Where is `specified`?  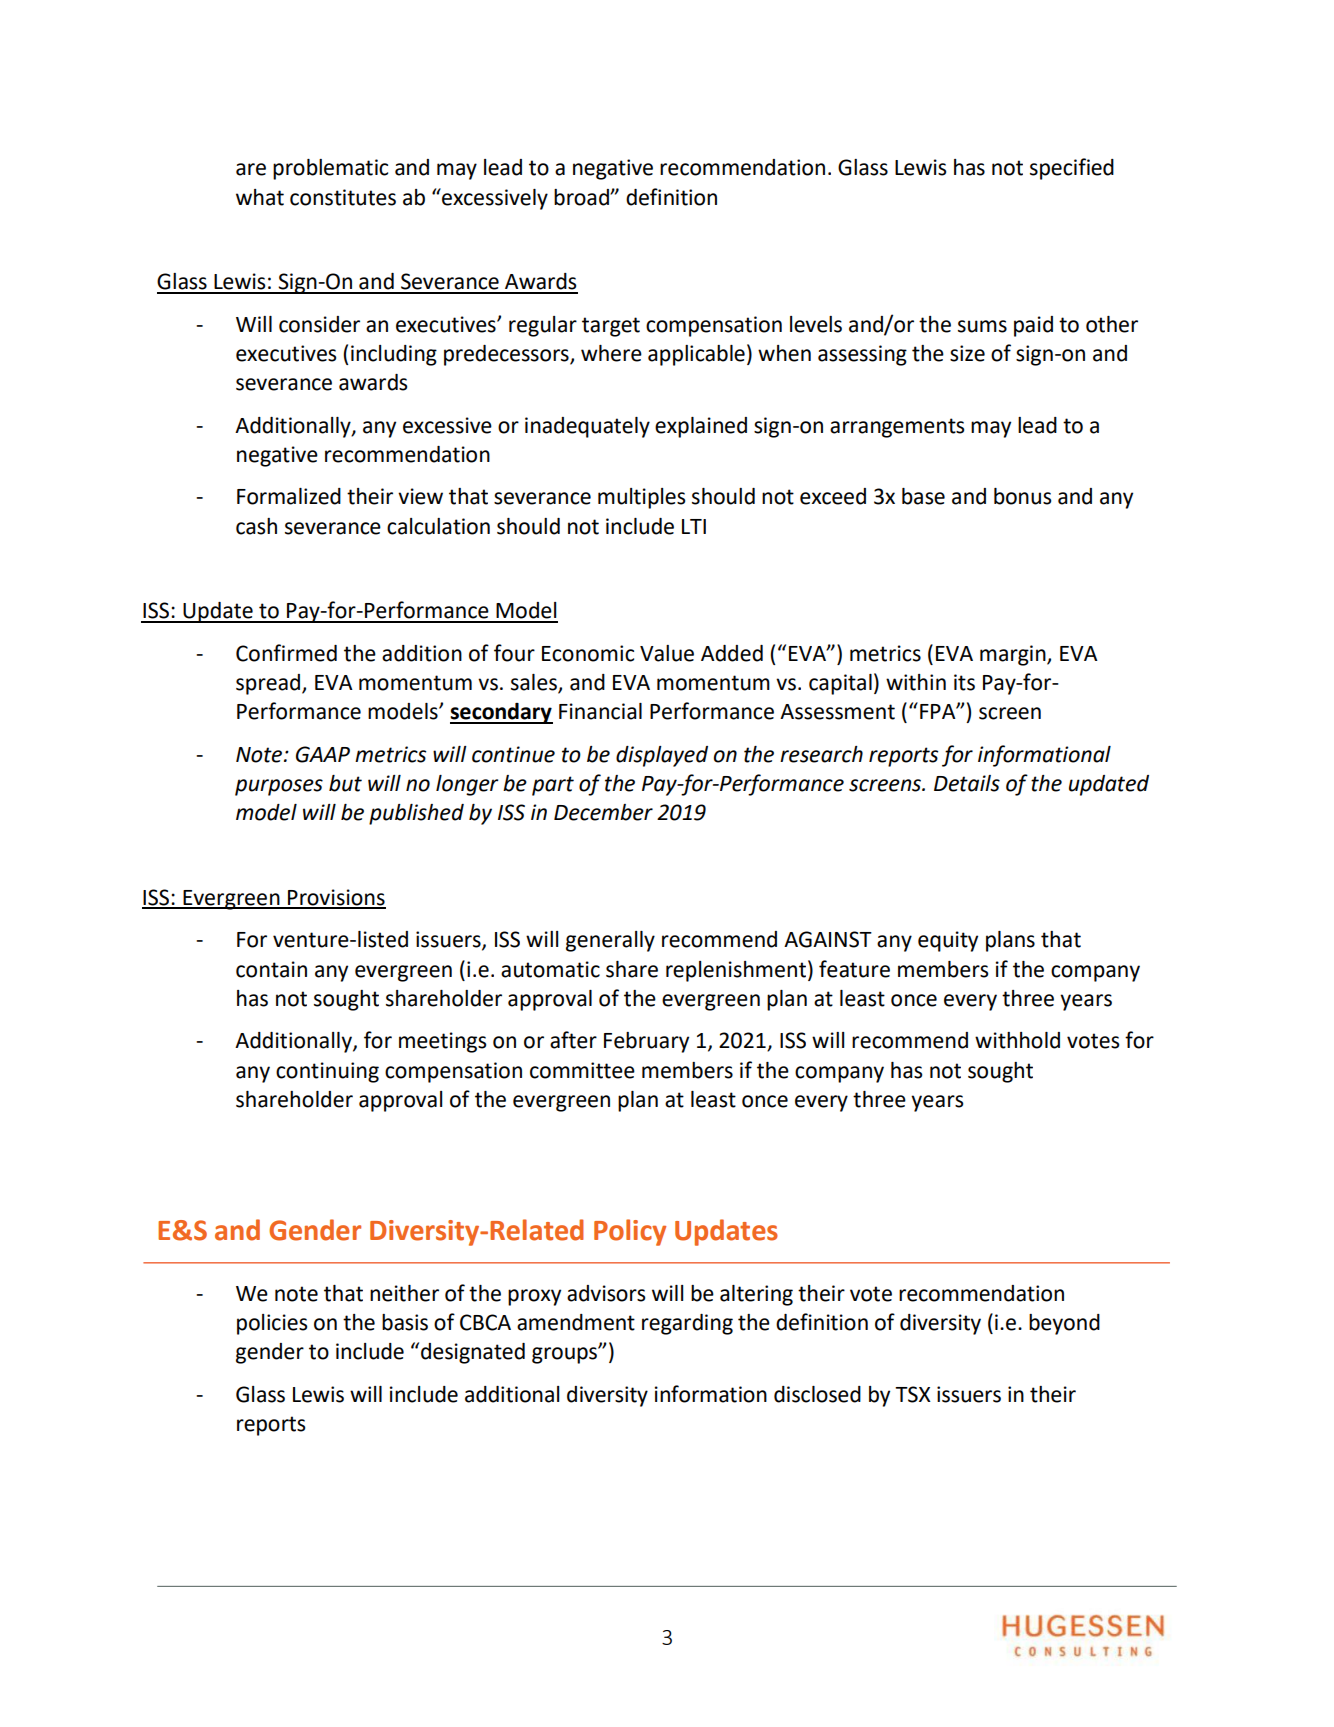
specified is located at coordinates (1072, 169).
